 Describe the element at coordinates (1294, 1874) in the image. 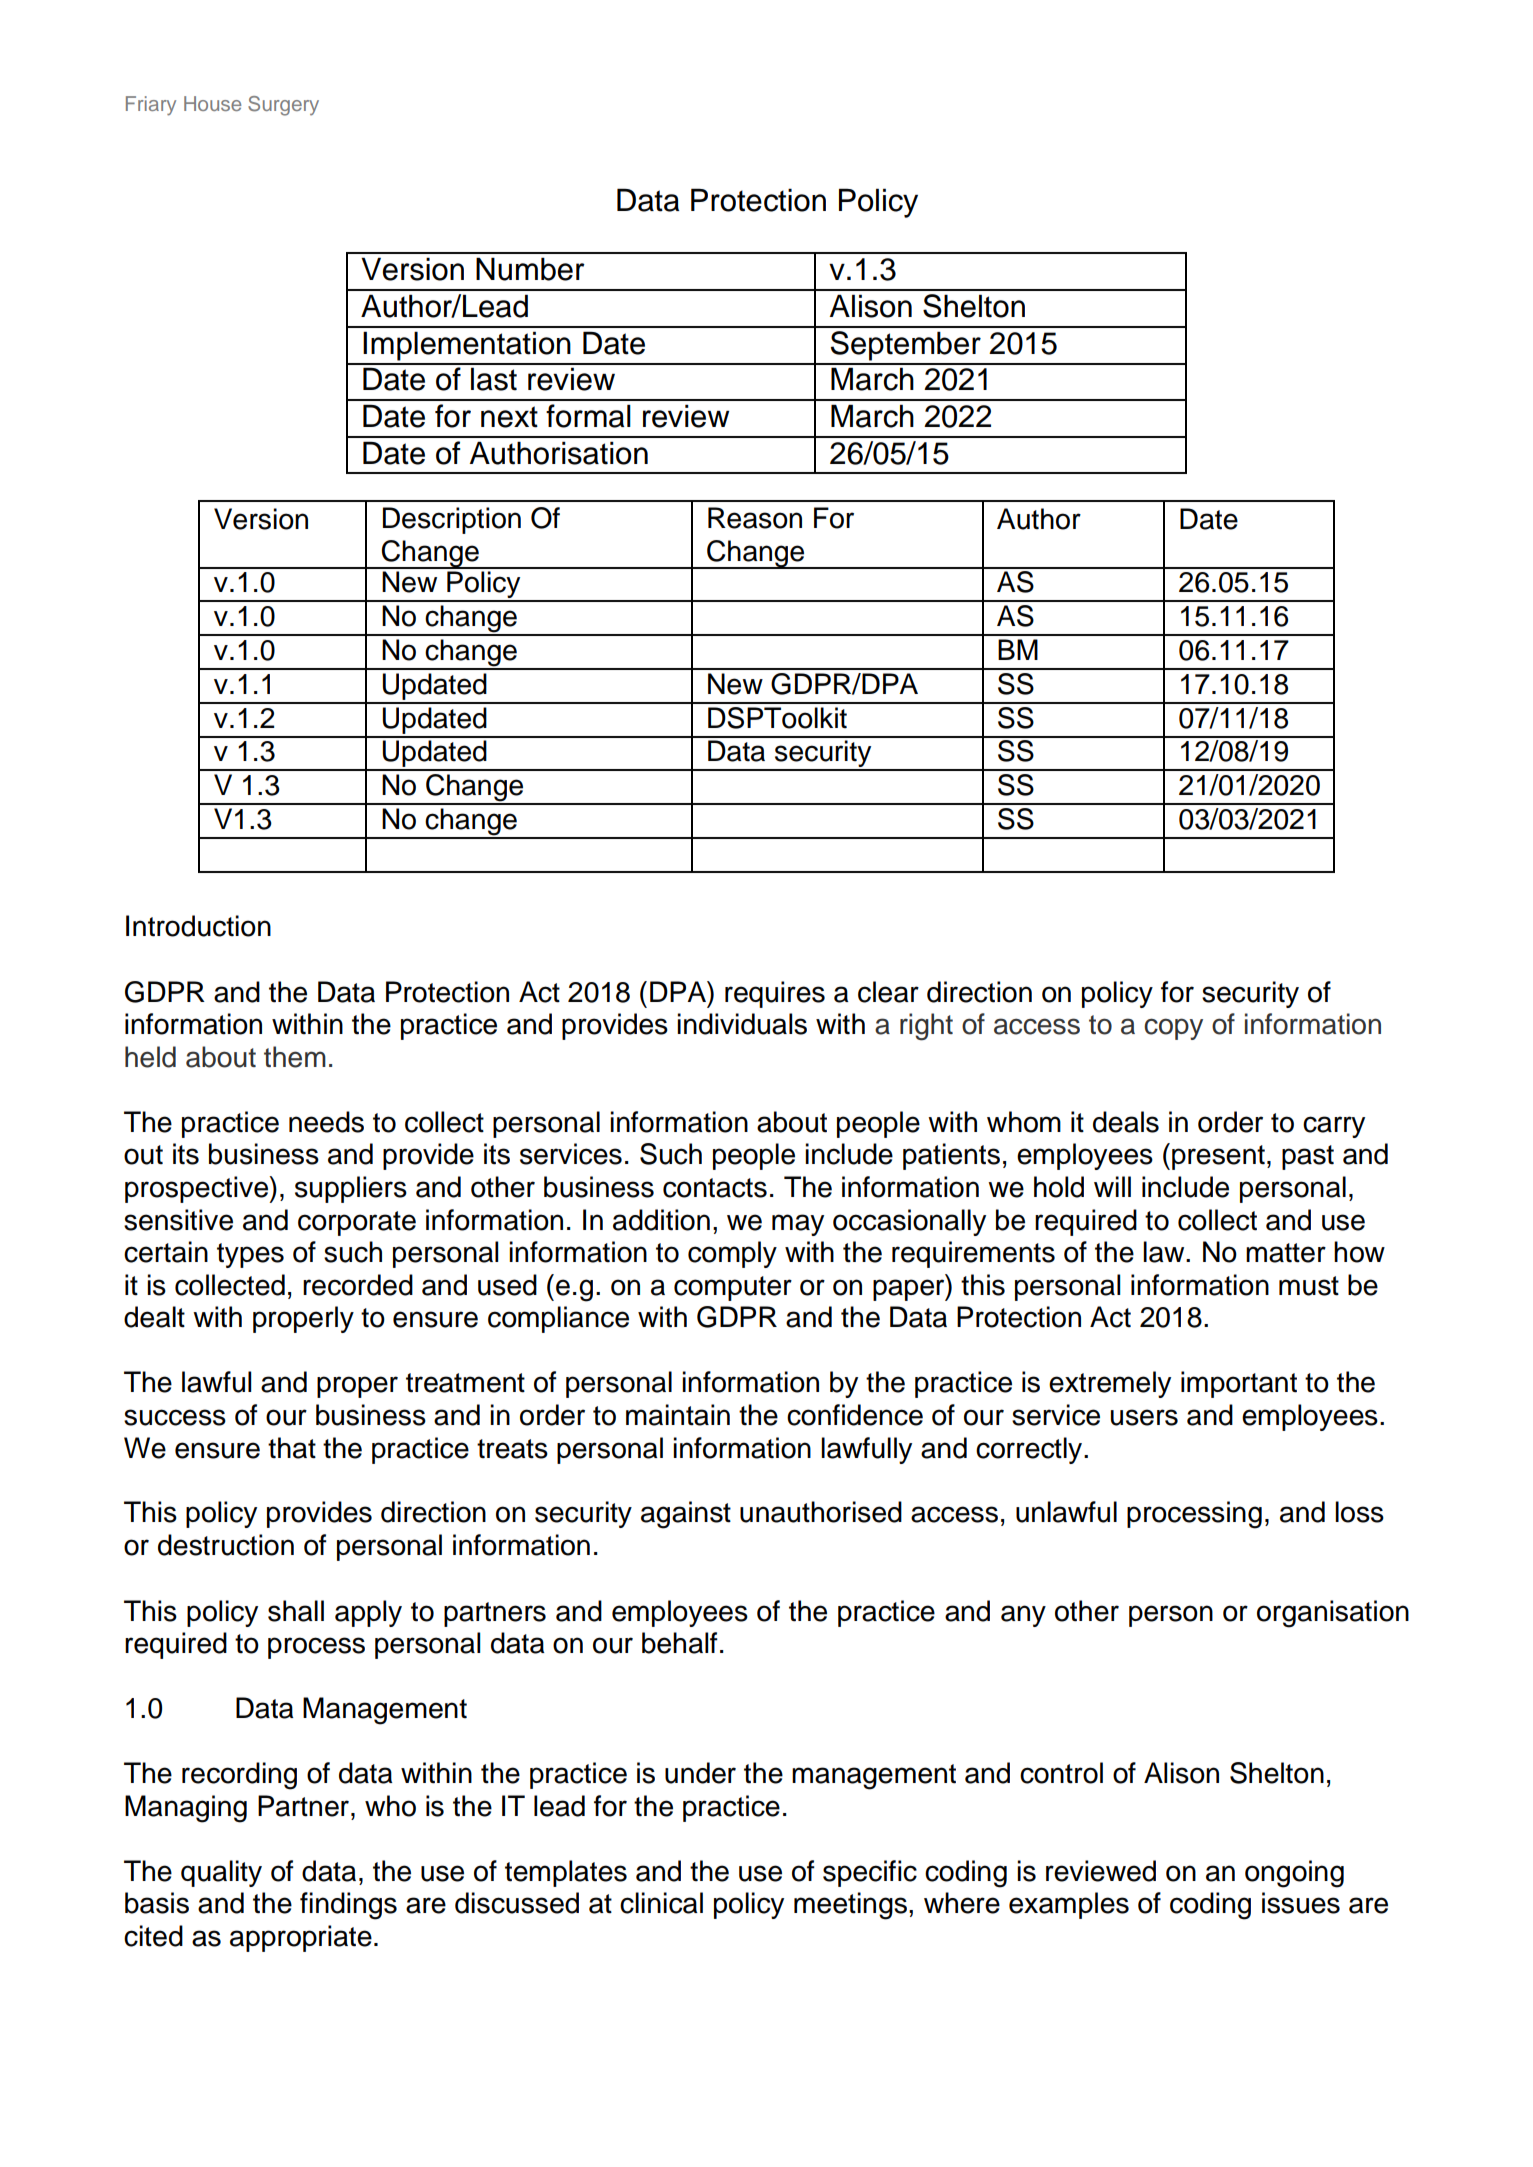

I see `ongoing` at that location.
